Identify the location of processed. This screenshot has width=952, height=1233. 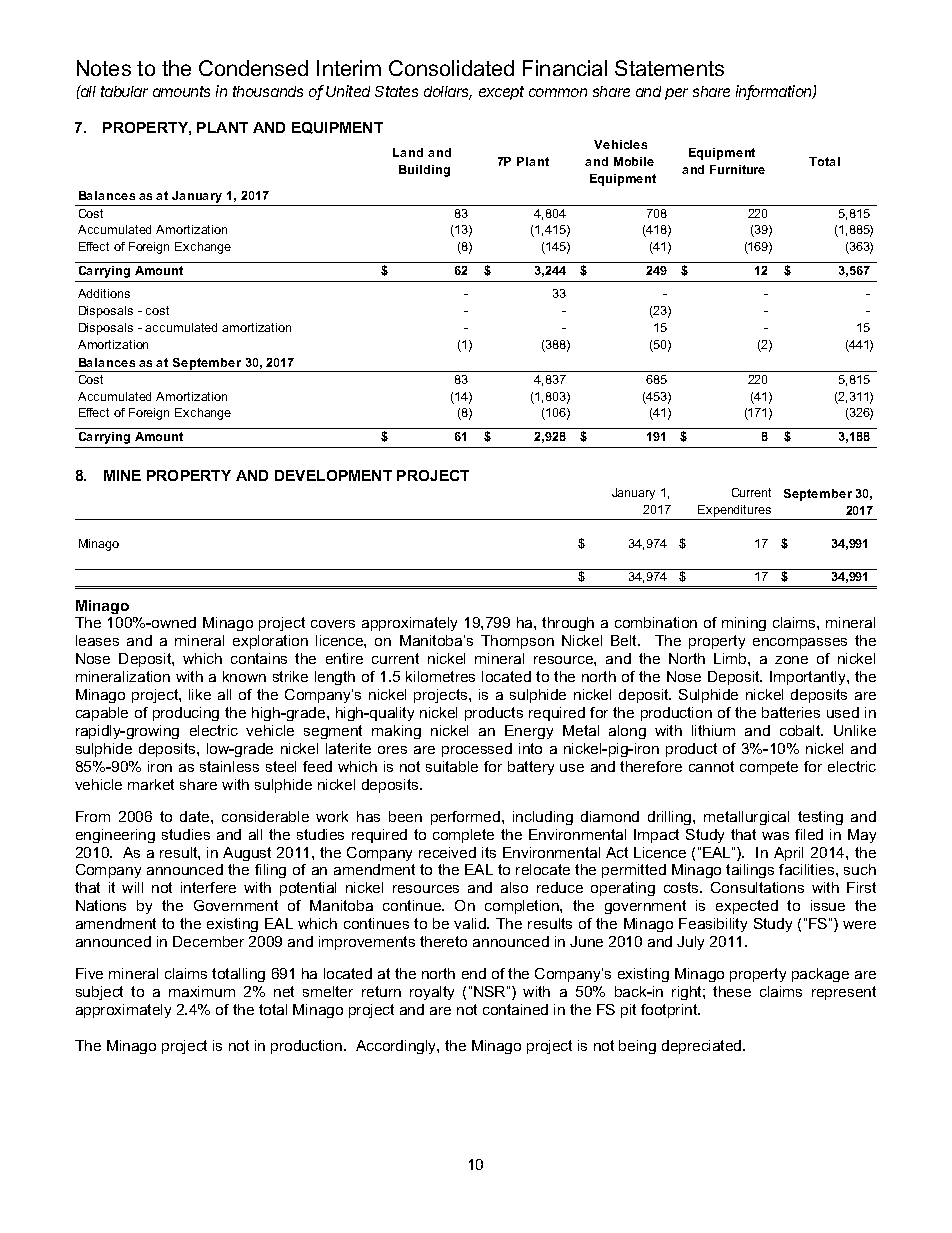
(477, 750).
